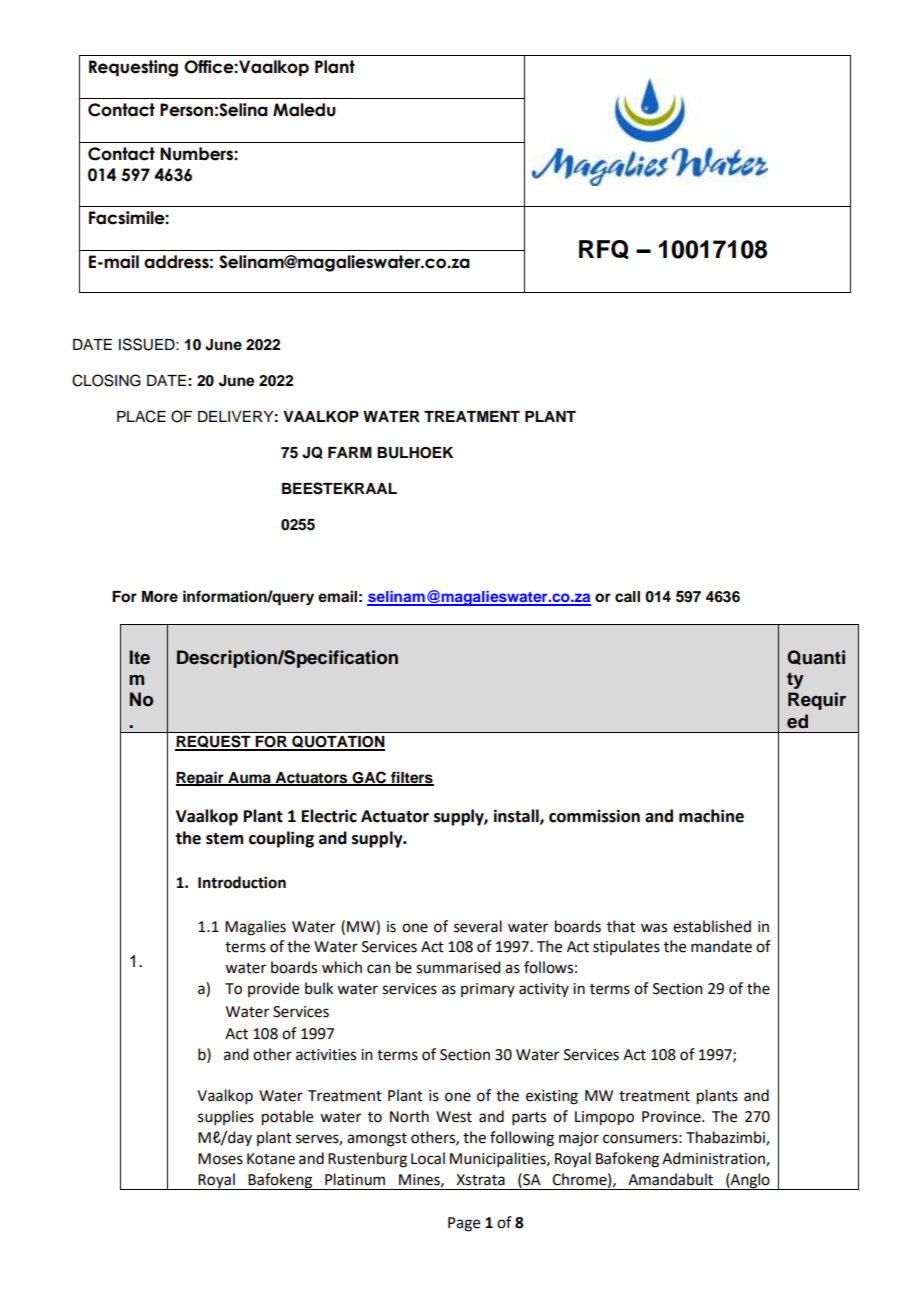 The height and width of the page is (1308, 924). What do you see at coordinates (478, 926) in the page?
I see `several` at bounding box center [478, 926].
